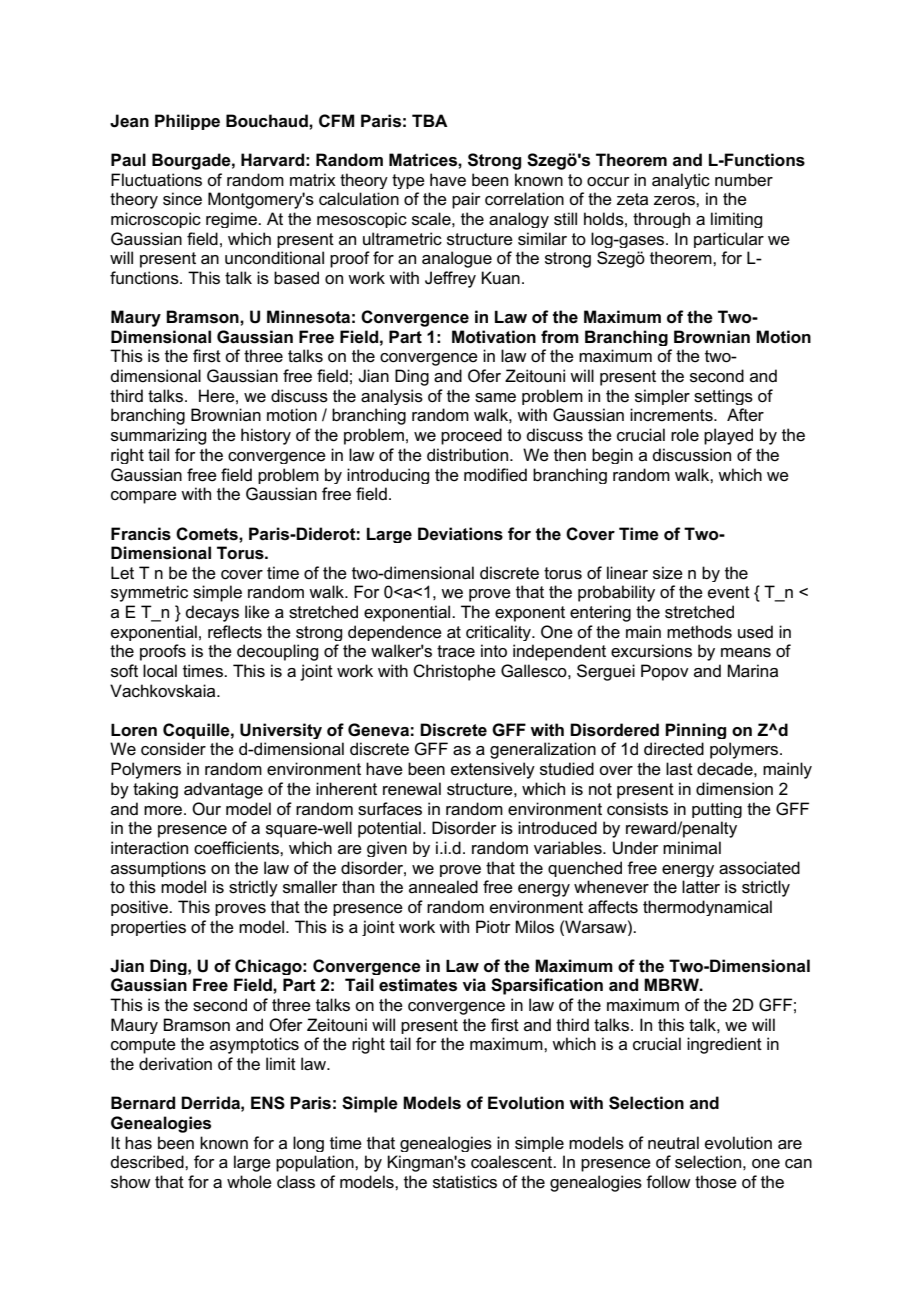 This screenshot has height=1308, width=924. Describe the element at coordinates (744, 179) in the screenshot. I see `number` at that location.
